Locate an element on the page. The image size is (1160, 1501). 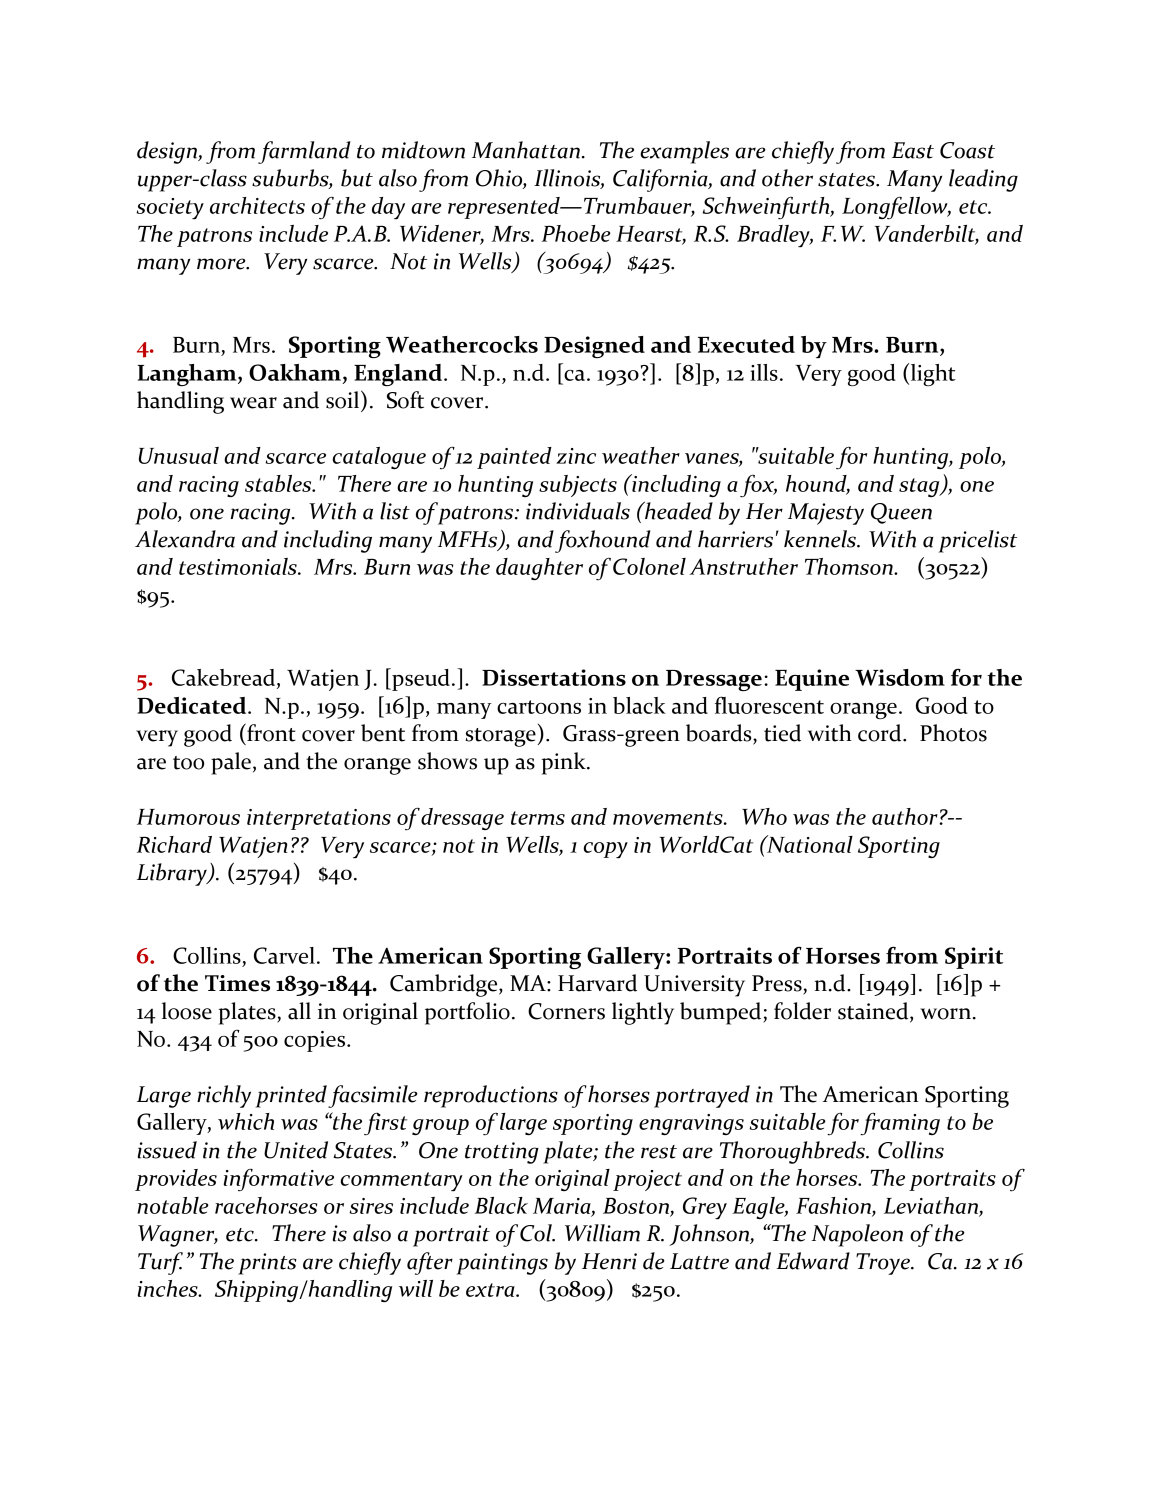
Times is located at coordinates (237, 983).
